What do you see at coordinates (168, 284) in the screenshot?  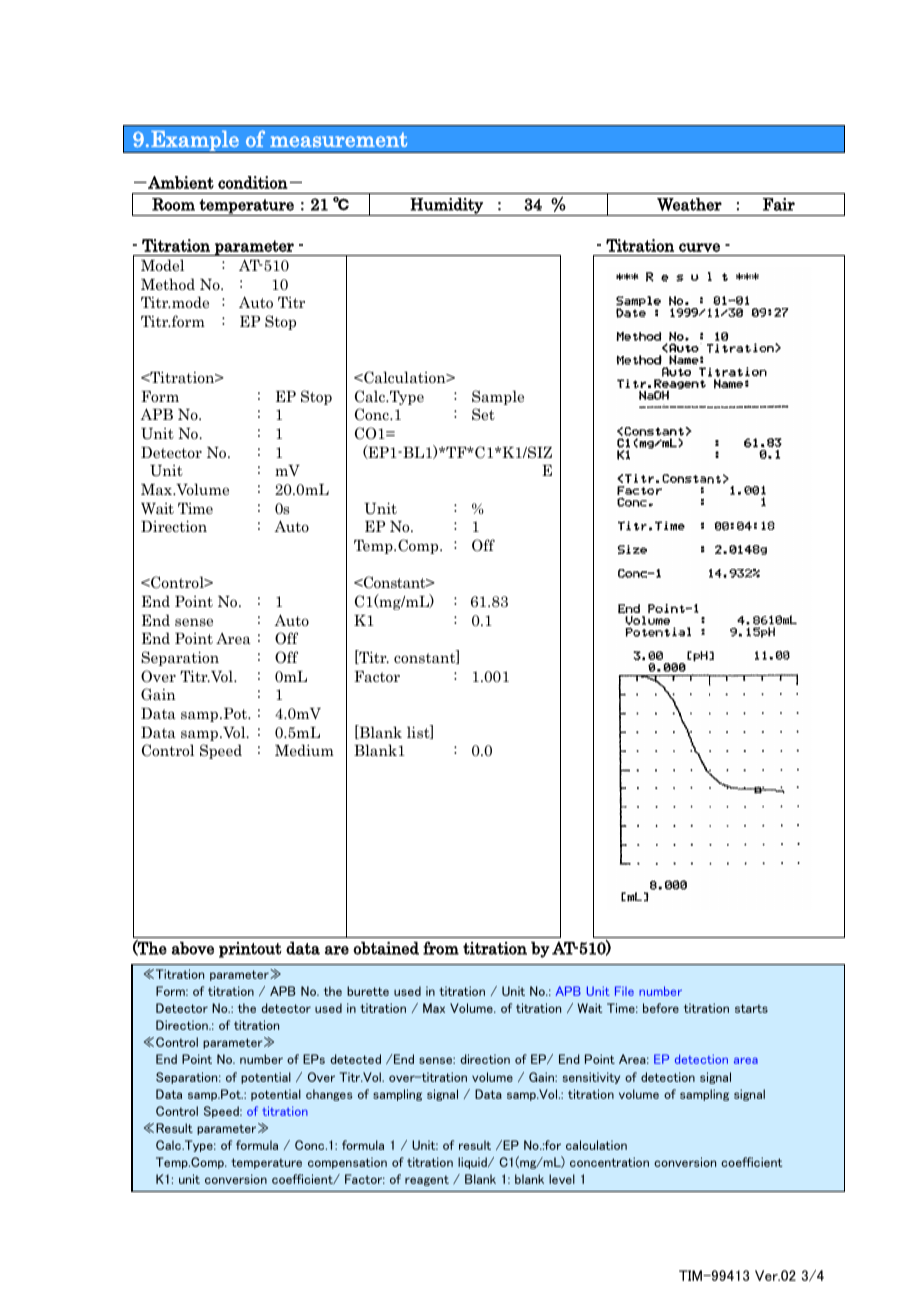 I see `Method` at bounding box center [168, 284].
